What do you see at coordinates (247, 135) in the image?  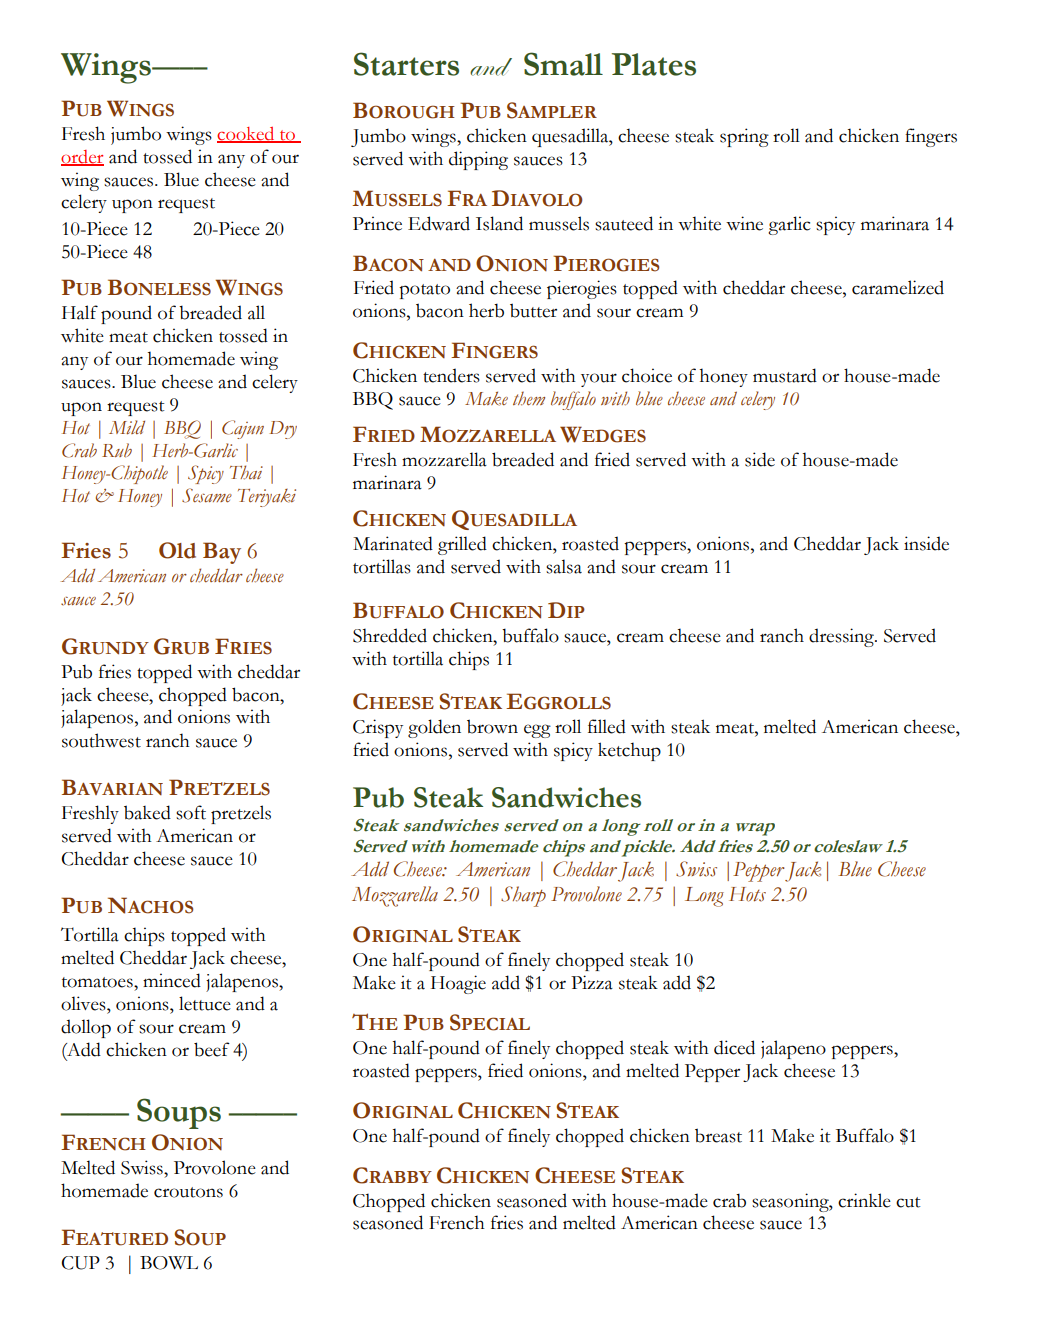 I see `cooked` at bounding box center [247, 135].
